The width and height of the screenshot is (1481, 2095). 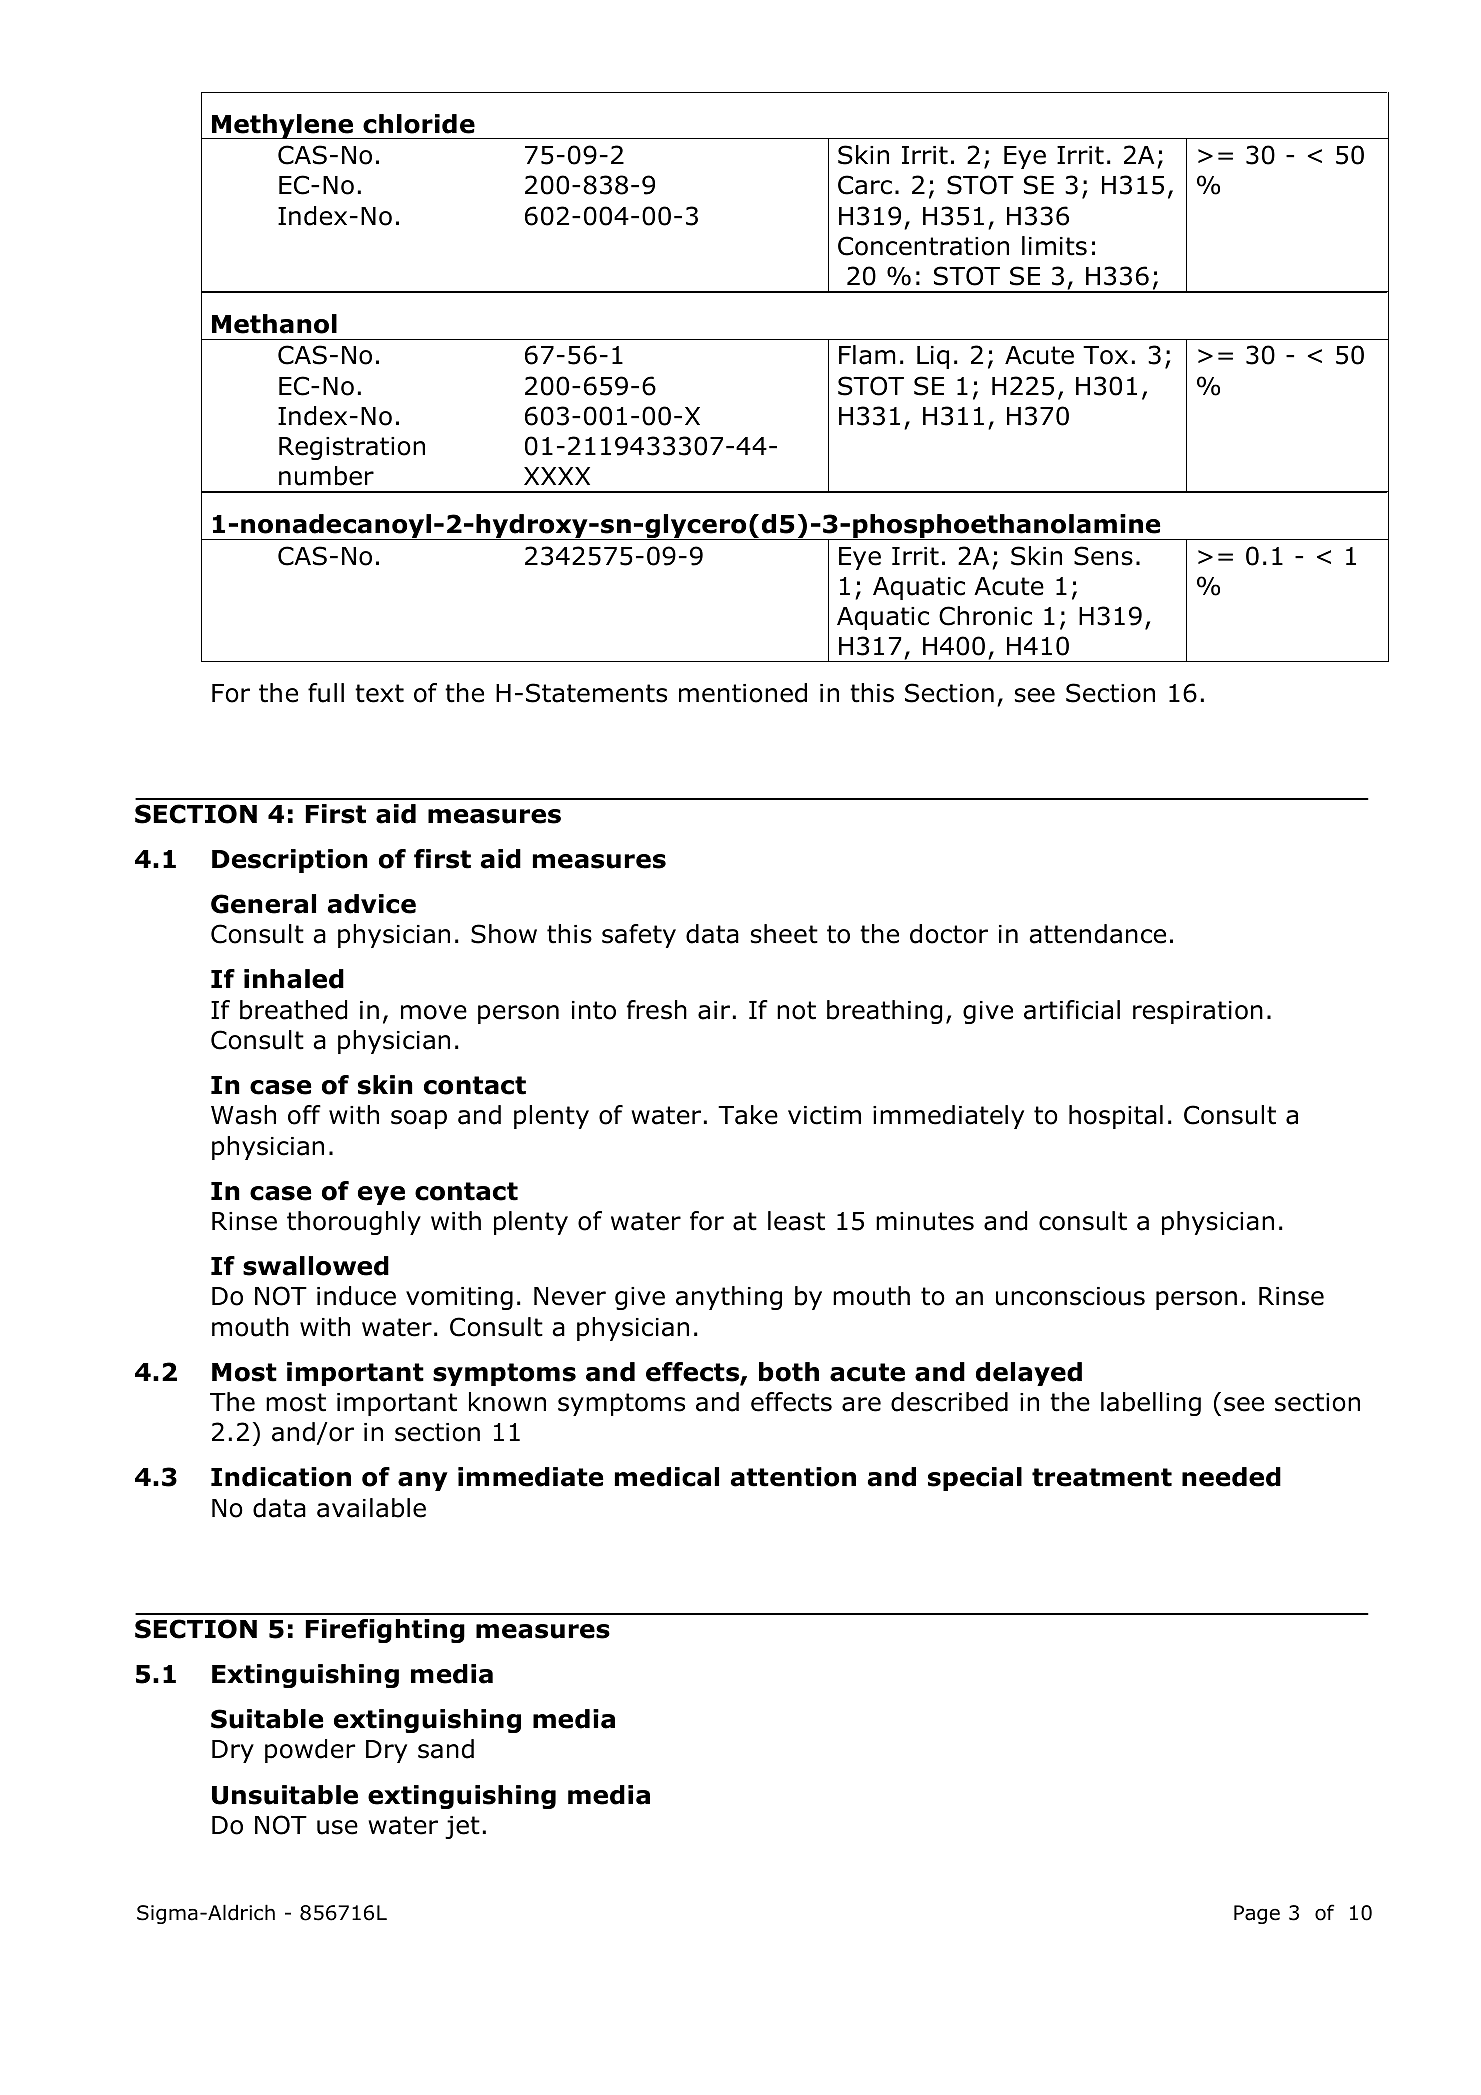 I want to click on respiration, so click(x=1198, y=1012).
